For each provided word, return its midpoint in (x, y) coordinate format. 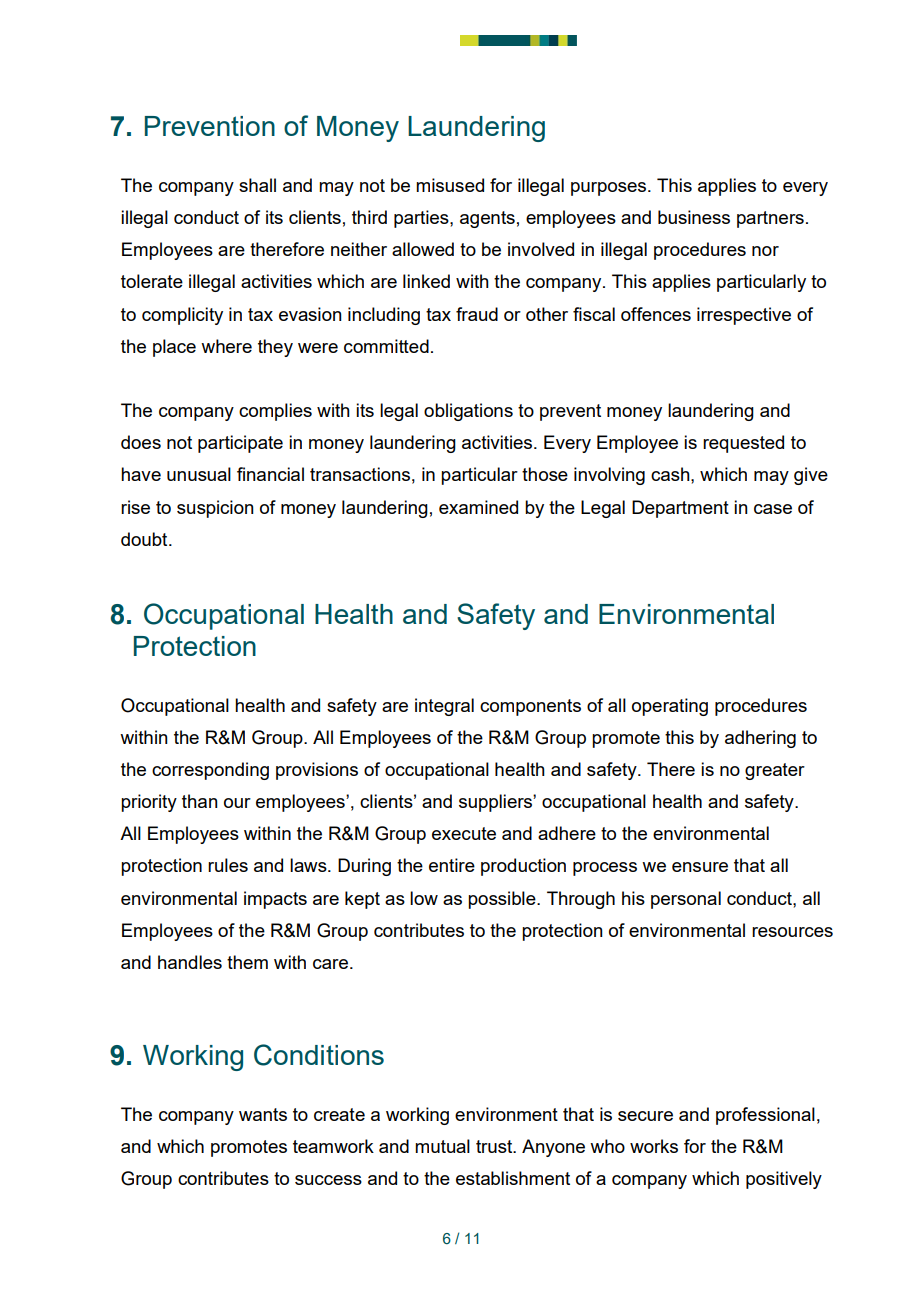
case (773, 509)
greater (775, 771)
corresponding (210, 771)
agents (487, 219)
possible (503, 900)
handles (190, 962)
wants (263, 1114)
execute (464, 833)
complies (275, 412)
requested (743, 444)
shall (257, 185)
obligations (468, 412)
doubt (145, 539)
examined (478, 507)
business (694, 217)
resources (792, 932)
